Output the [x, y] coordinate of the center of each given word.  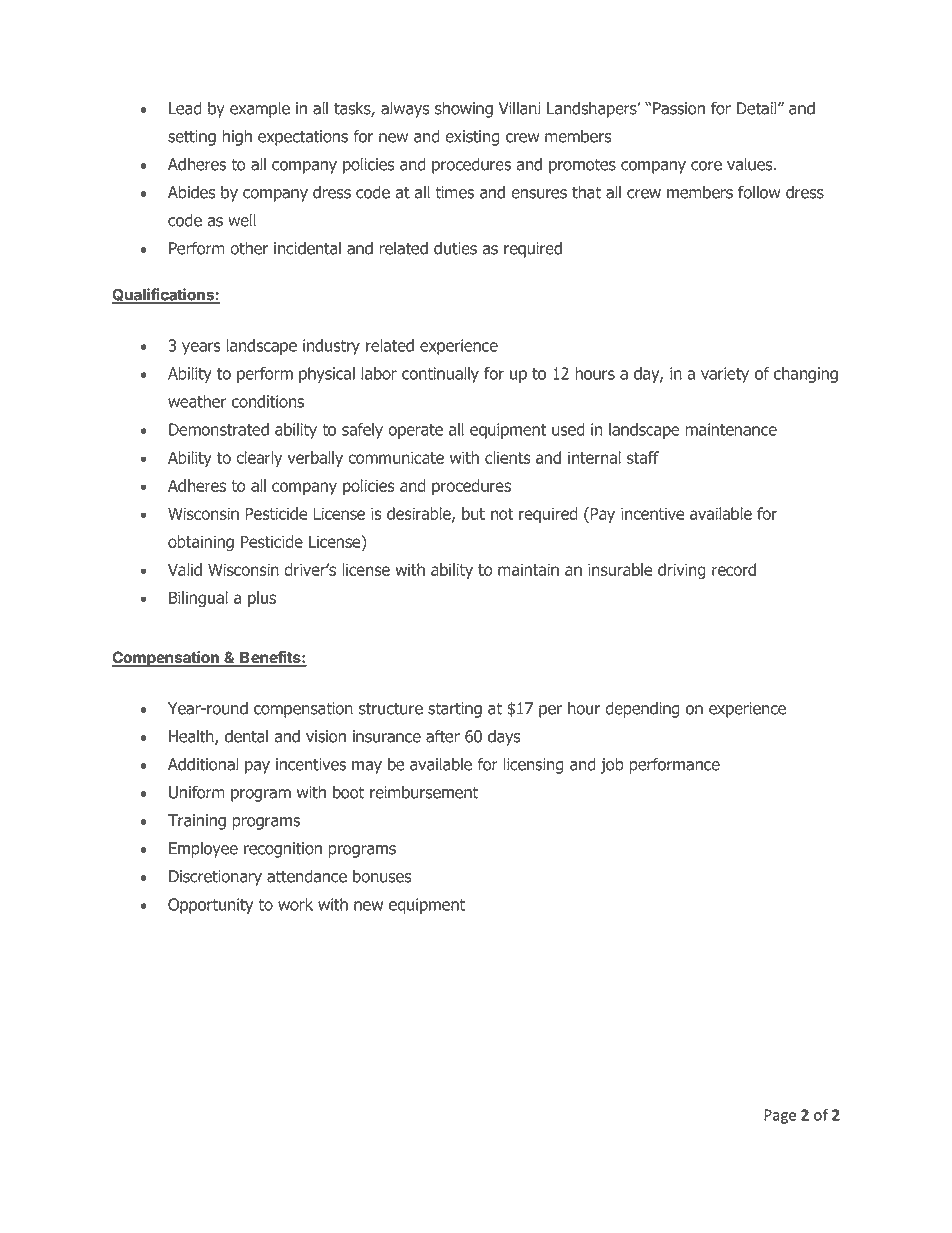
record [734, 569]
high [237, 137]
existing [472, 138]
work [295, 904]
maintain [528, 569]
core [706, 166]
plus [262, 599]
